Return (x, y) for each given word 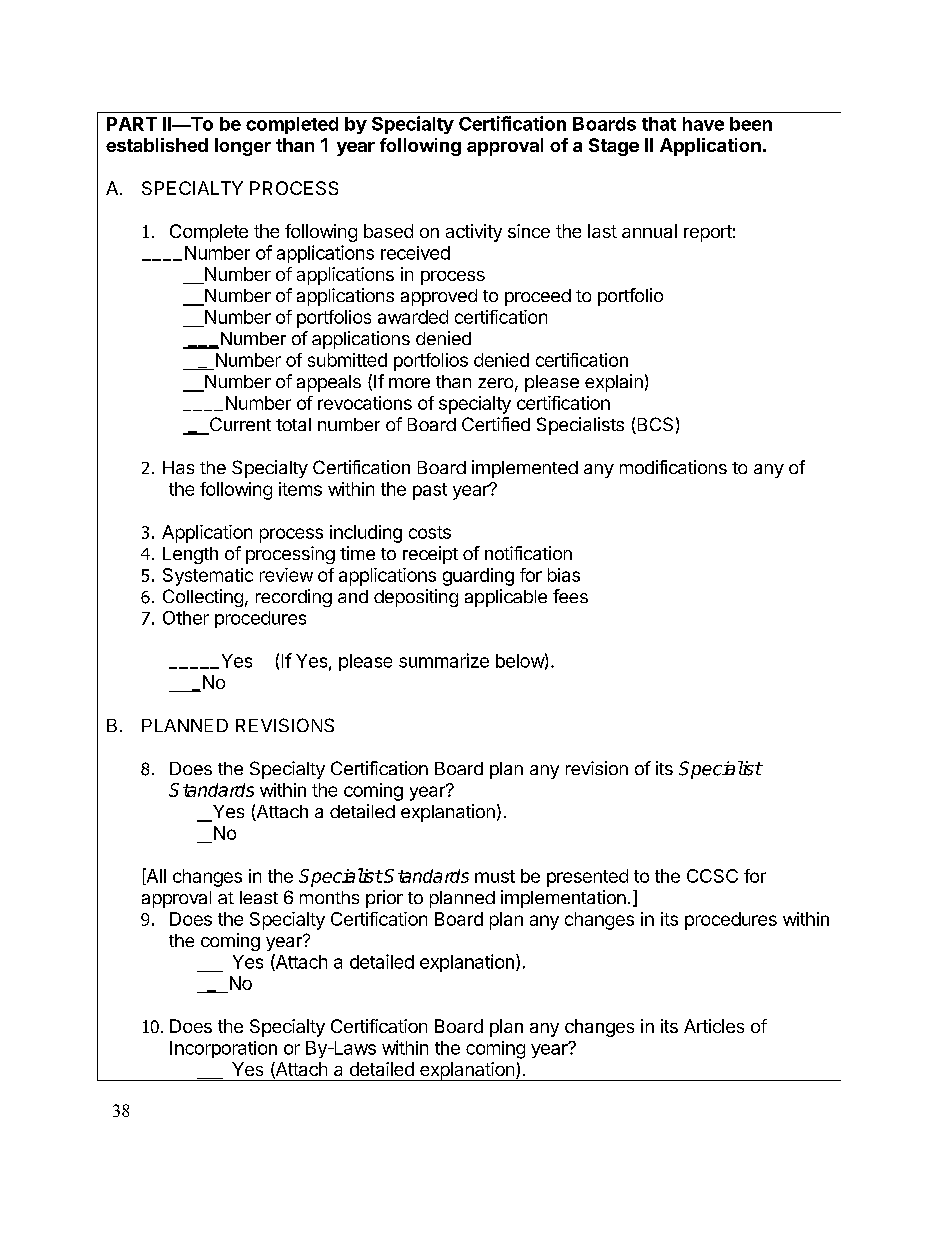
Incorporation (223, 1049)
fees (570, 596)
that (659, 124)
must (495, 876)
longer (243, 147)
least (259, 897)
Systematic (208, 577)
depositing (416, 598)
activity (474, 233)
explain (614, 383)
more (409, 383)
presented (587, 878)
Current (239, 425)
